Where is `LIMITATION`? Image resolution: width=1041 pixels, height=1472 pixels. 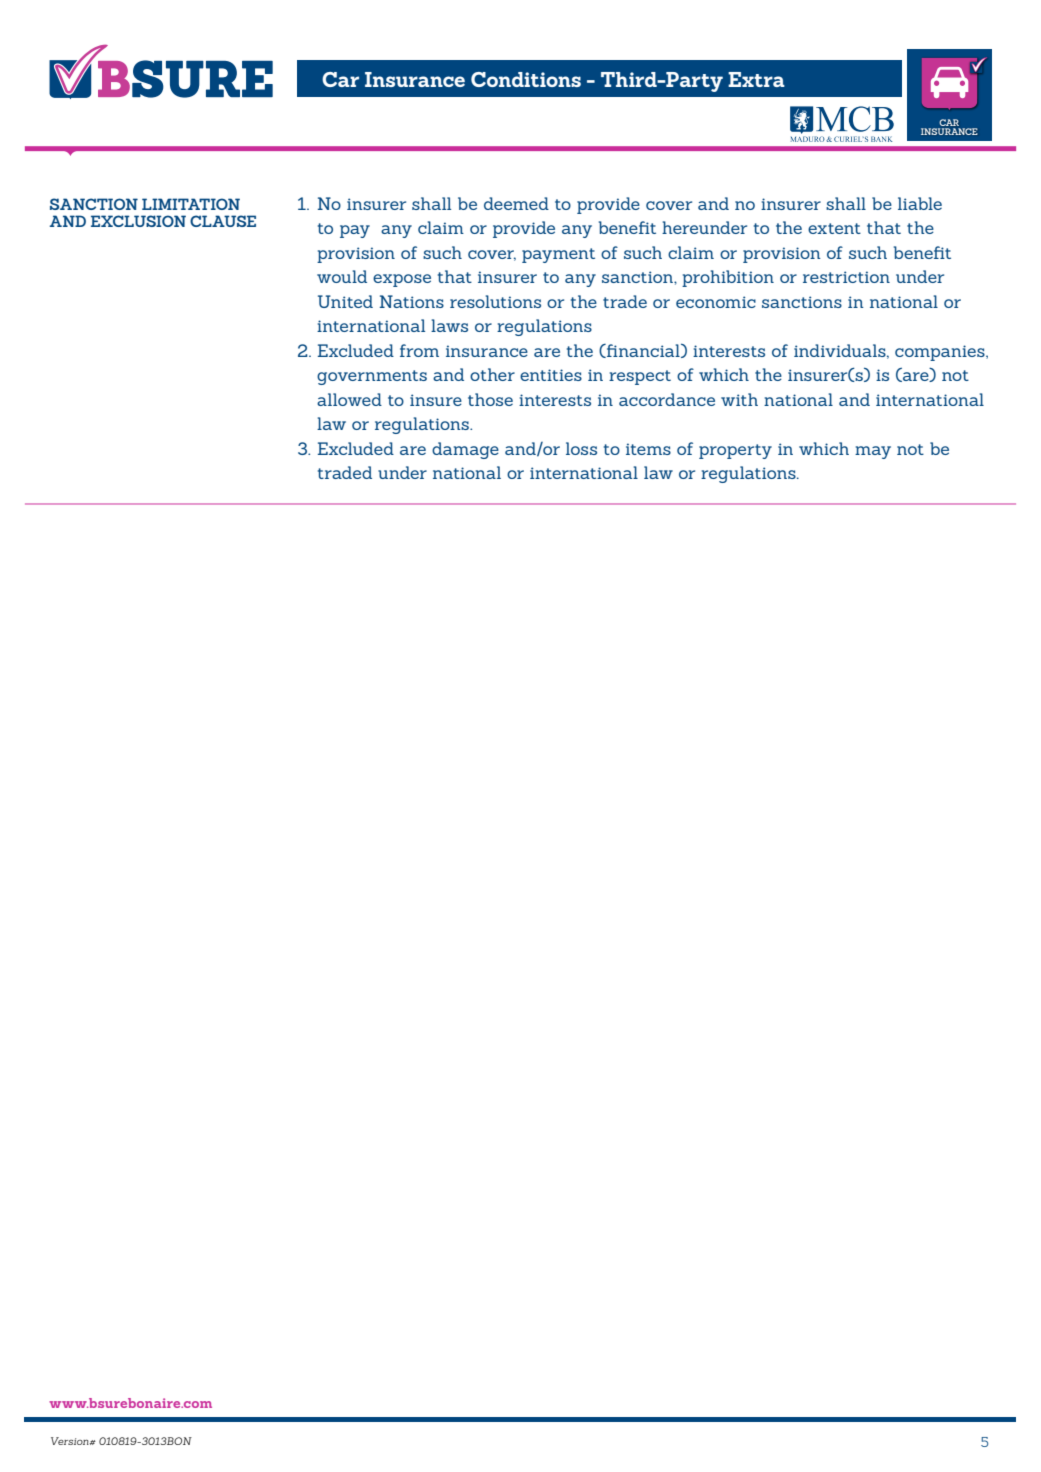
LIMITATION is located at coordinates (191, 204).
